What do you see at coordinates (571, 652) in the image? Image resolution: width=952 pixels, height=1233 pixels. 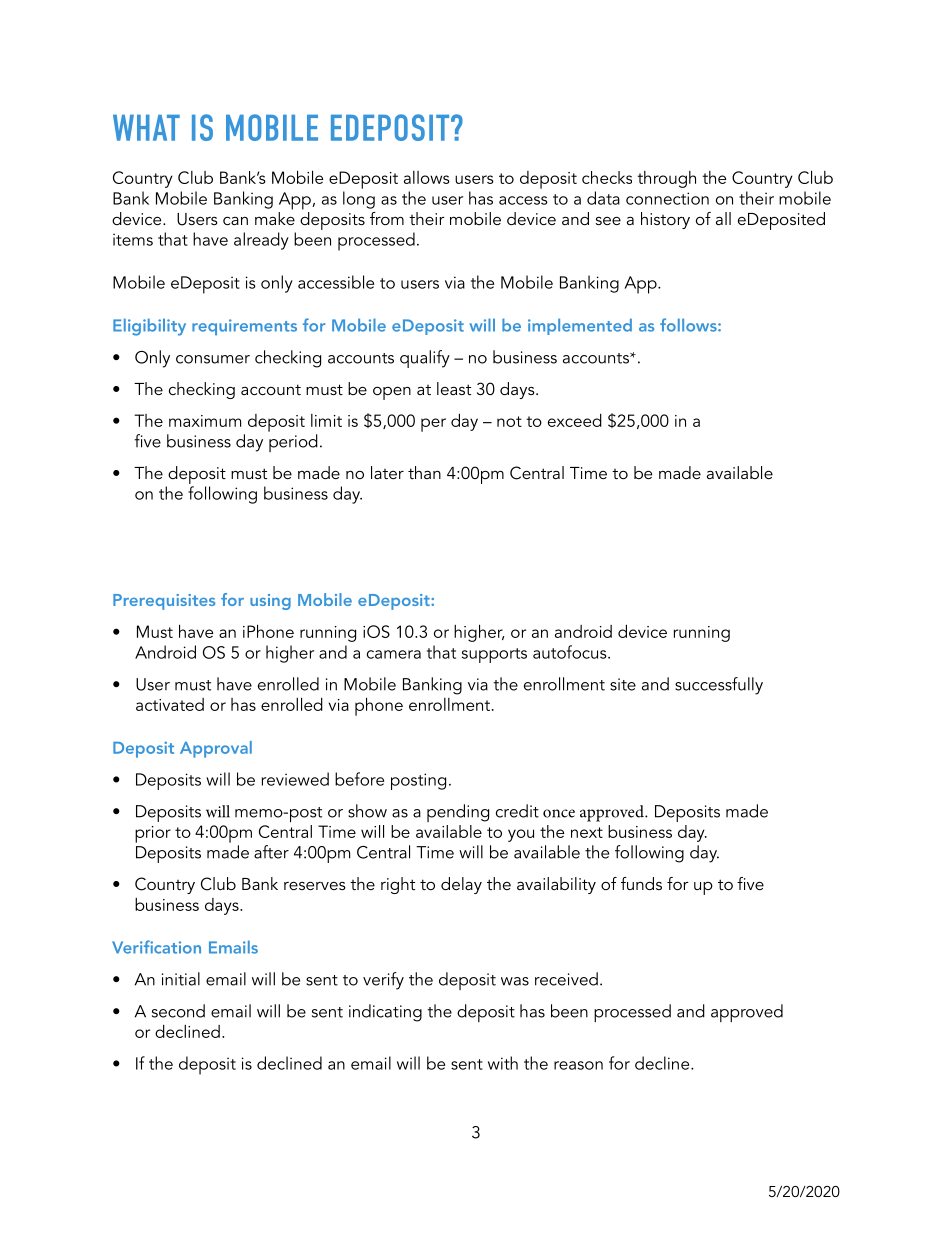 I see `autofocus` at bounding box center [571, 652].
